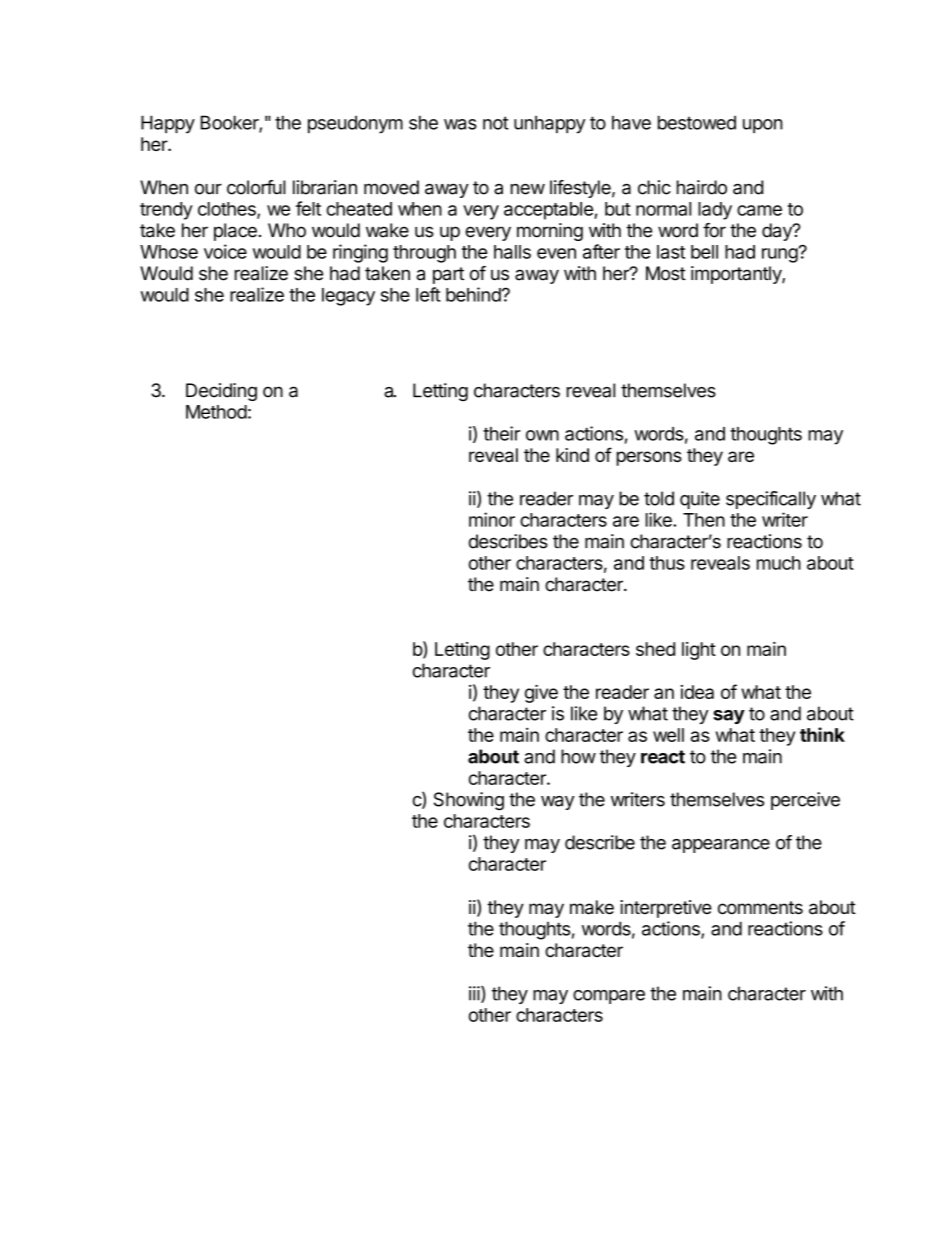  What do you see at coordinates (469, 801) in the screenshot?
I see `Showing` at bounding box center [469, 801].
